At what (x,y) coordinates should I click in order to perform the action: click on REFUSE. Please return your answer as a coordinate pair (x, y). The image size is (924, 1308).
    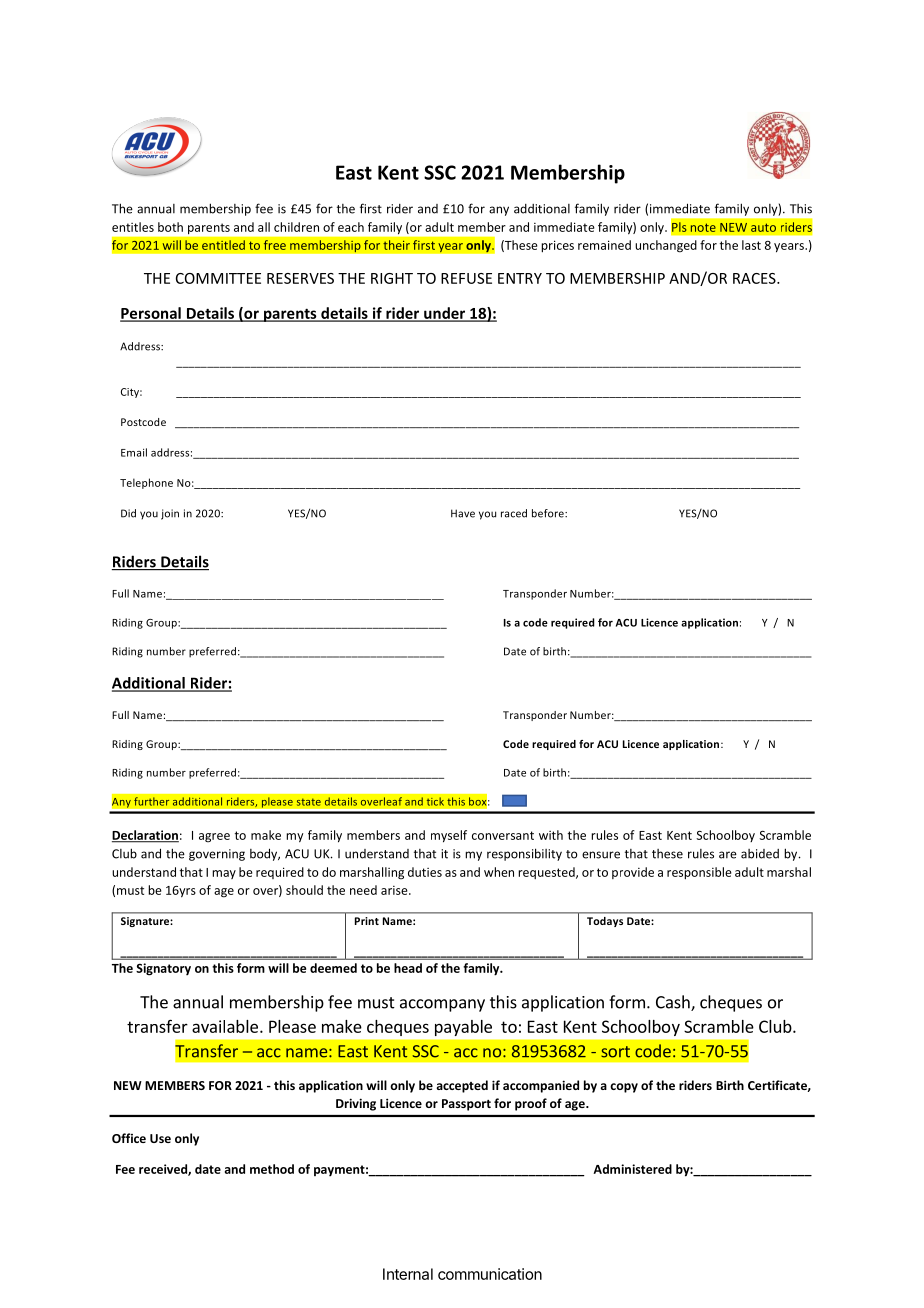
    Looking at the image, I should click on (466, 278).
